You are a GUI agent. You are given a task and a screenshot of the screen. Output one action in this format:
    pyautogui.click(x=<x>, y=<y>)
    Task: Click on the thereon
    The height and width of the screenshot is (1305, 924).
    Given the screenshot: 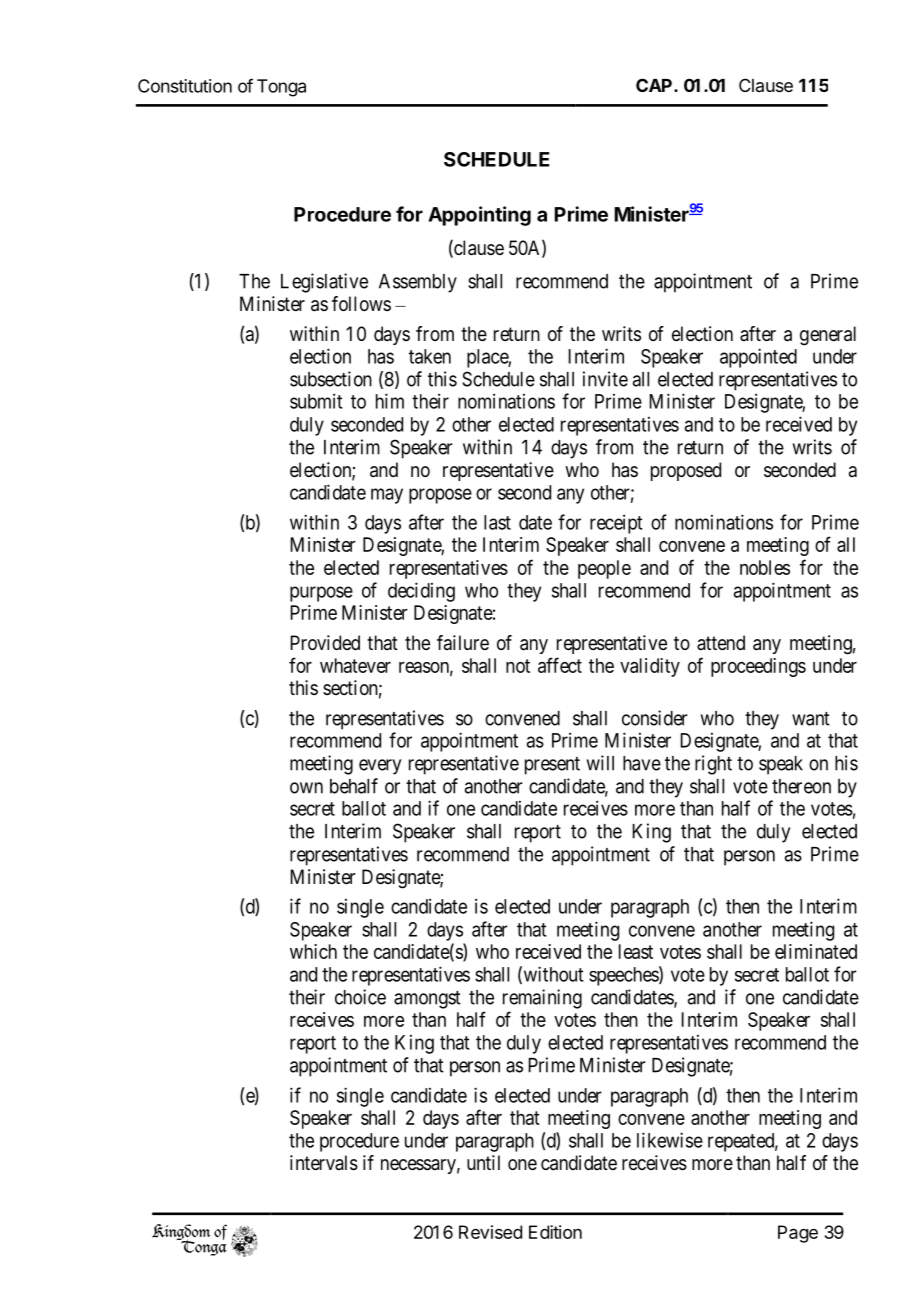 What is the action you would take?
    pyautogui.click(x=801, y=786)
